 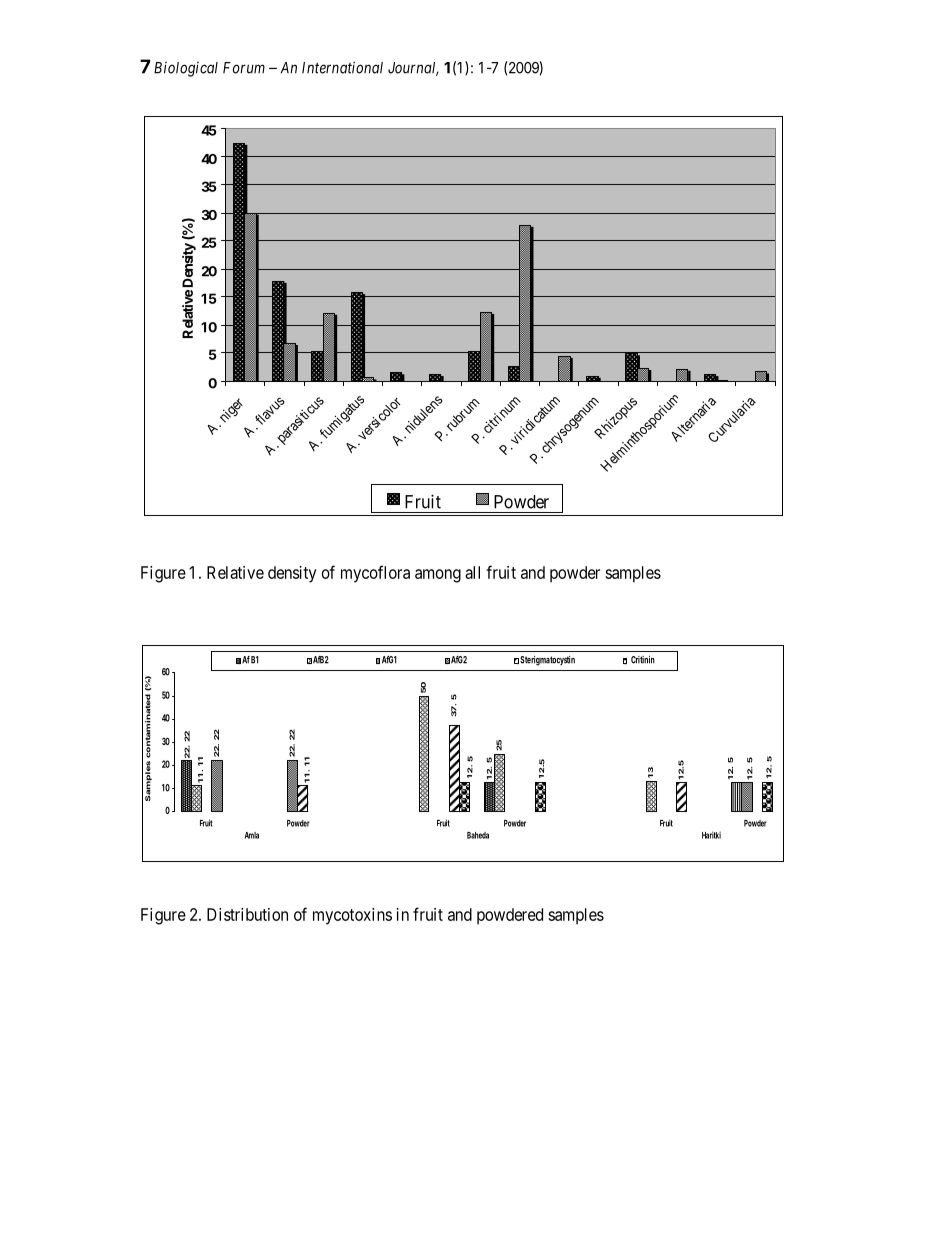 I want to click on all, so click(x=472, y=572).
